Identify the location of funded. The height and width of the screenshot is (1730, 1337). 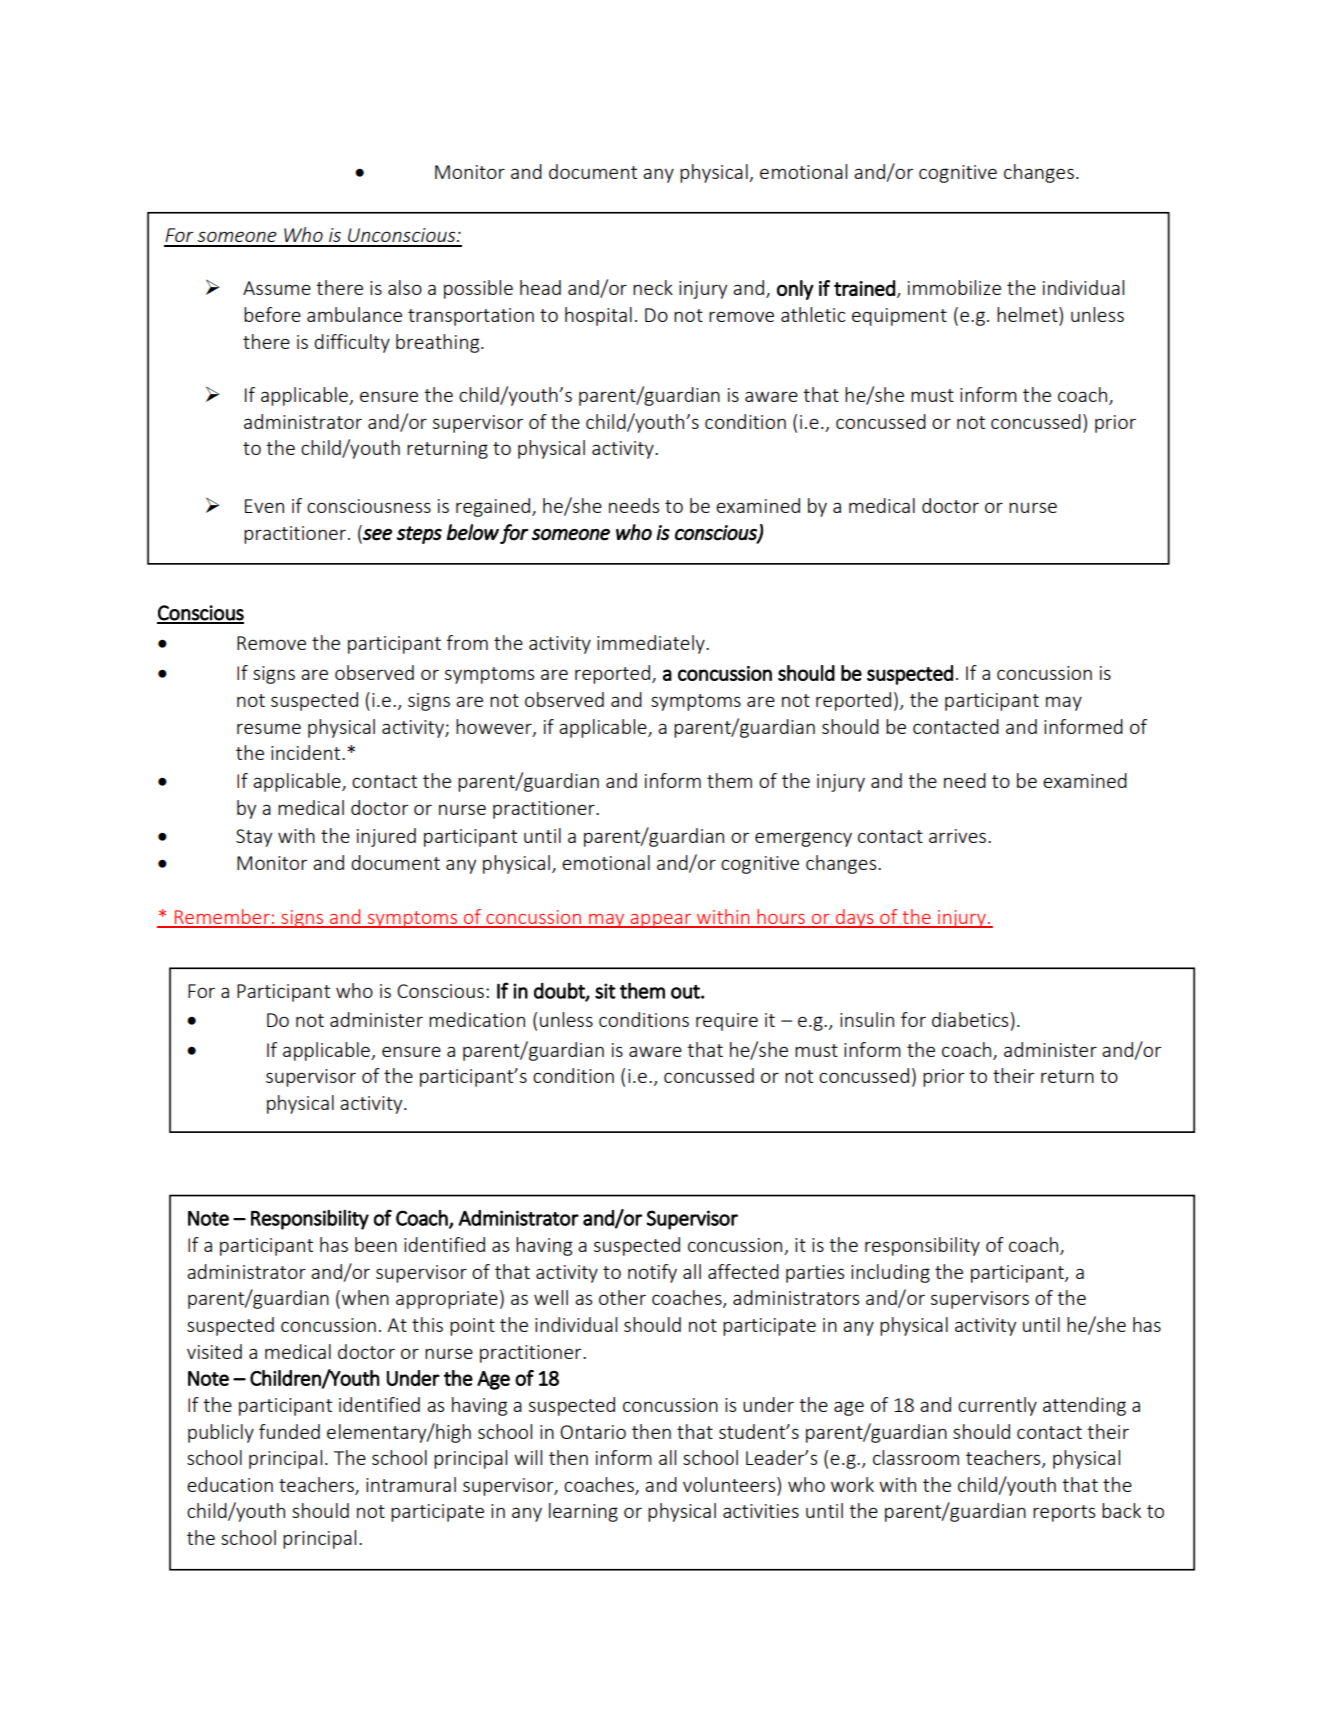
(289, 1431).
